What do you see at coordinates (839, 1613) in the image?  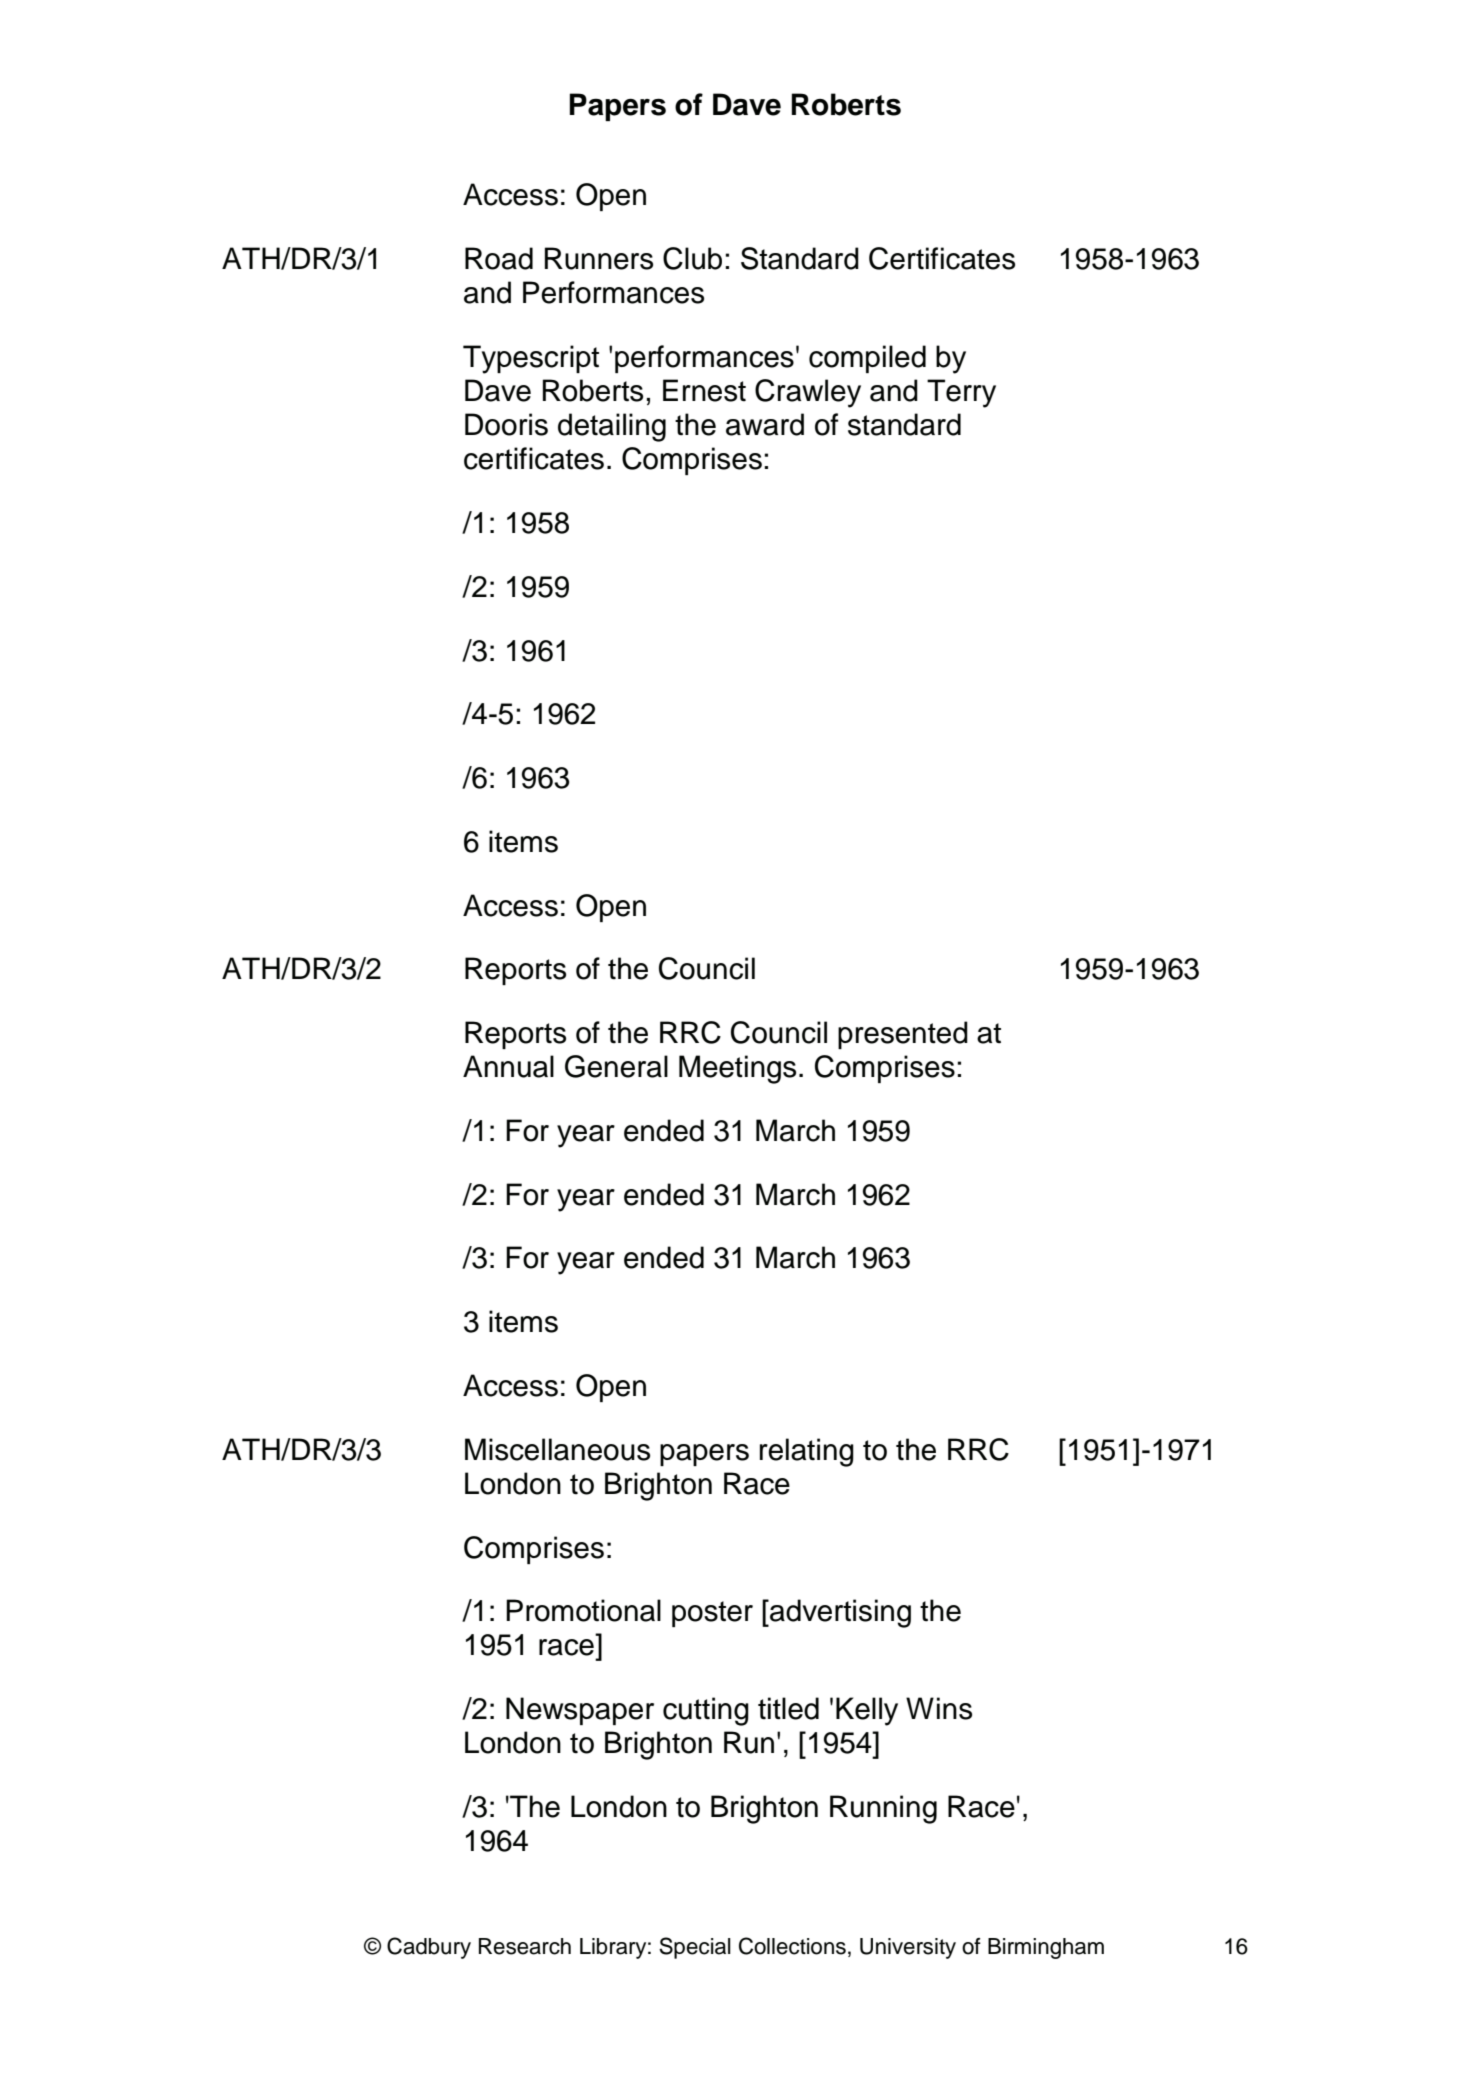 I see `advertising` at bounding box center [839, 1613].
